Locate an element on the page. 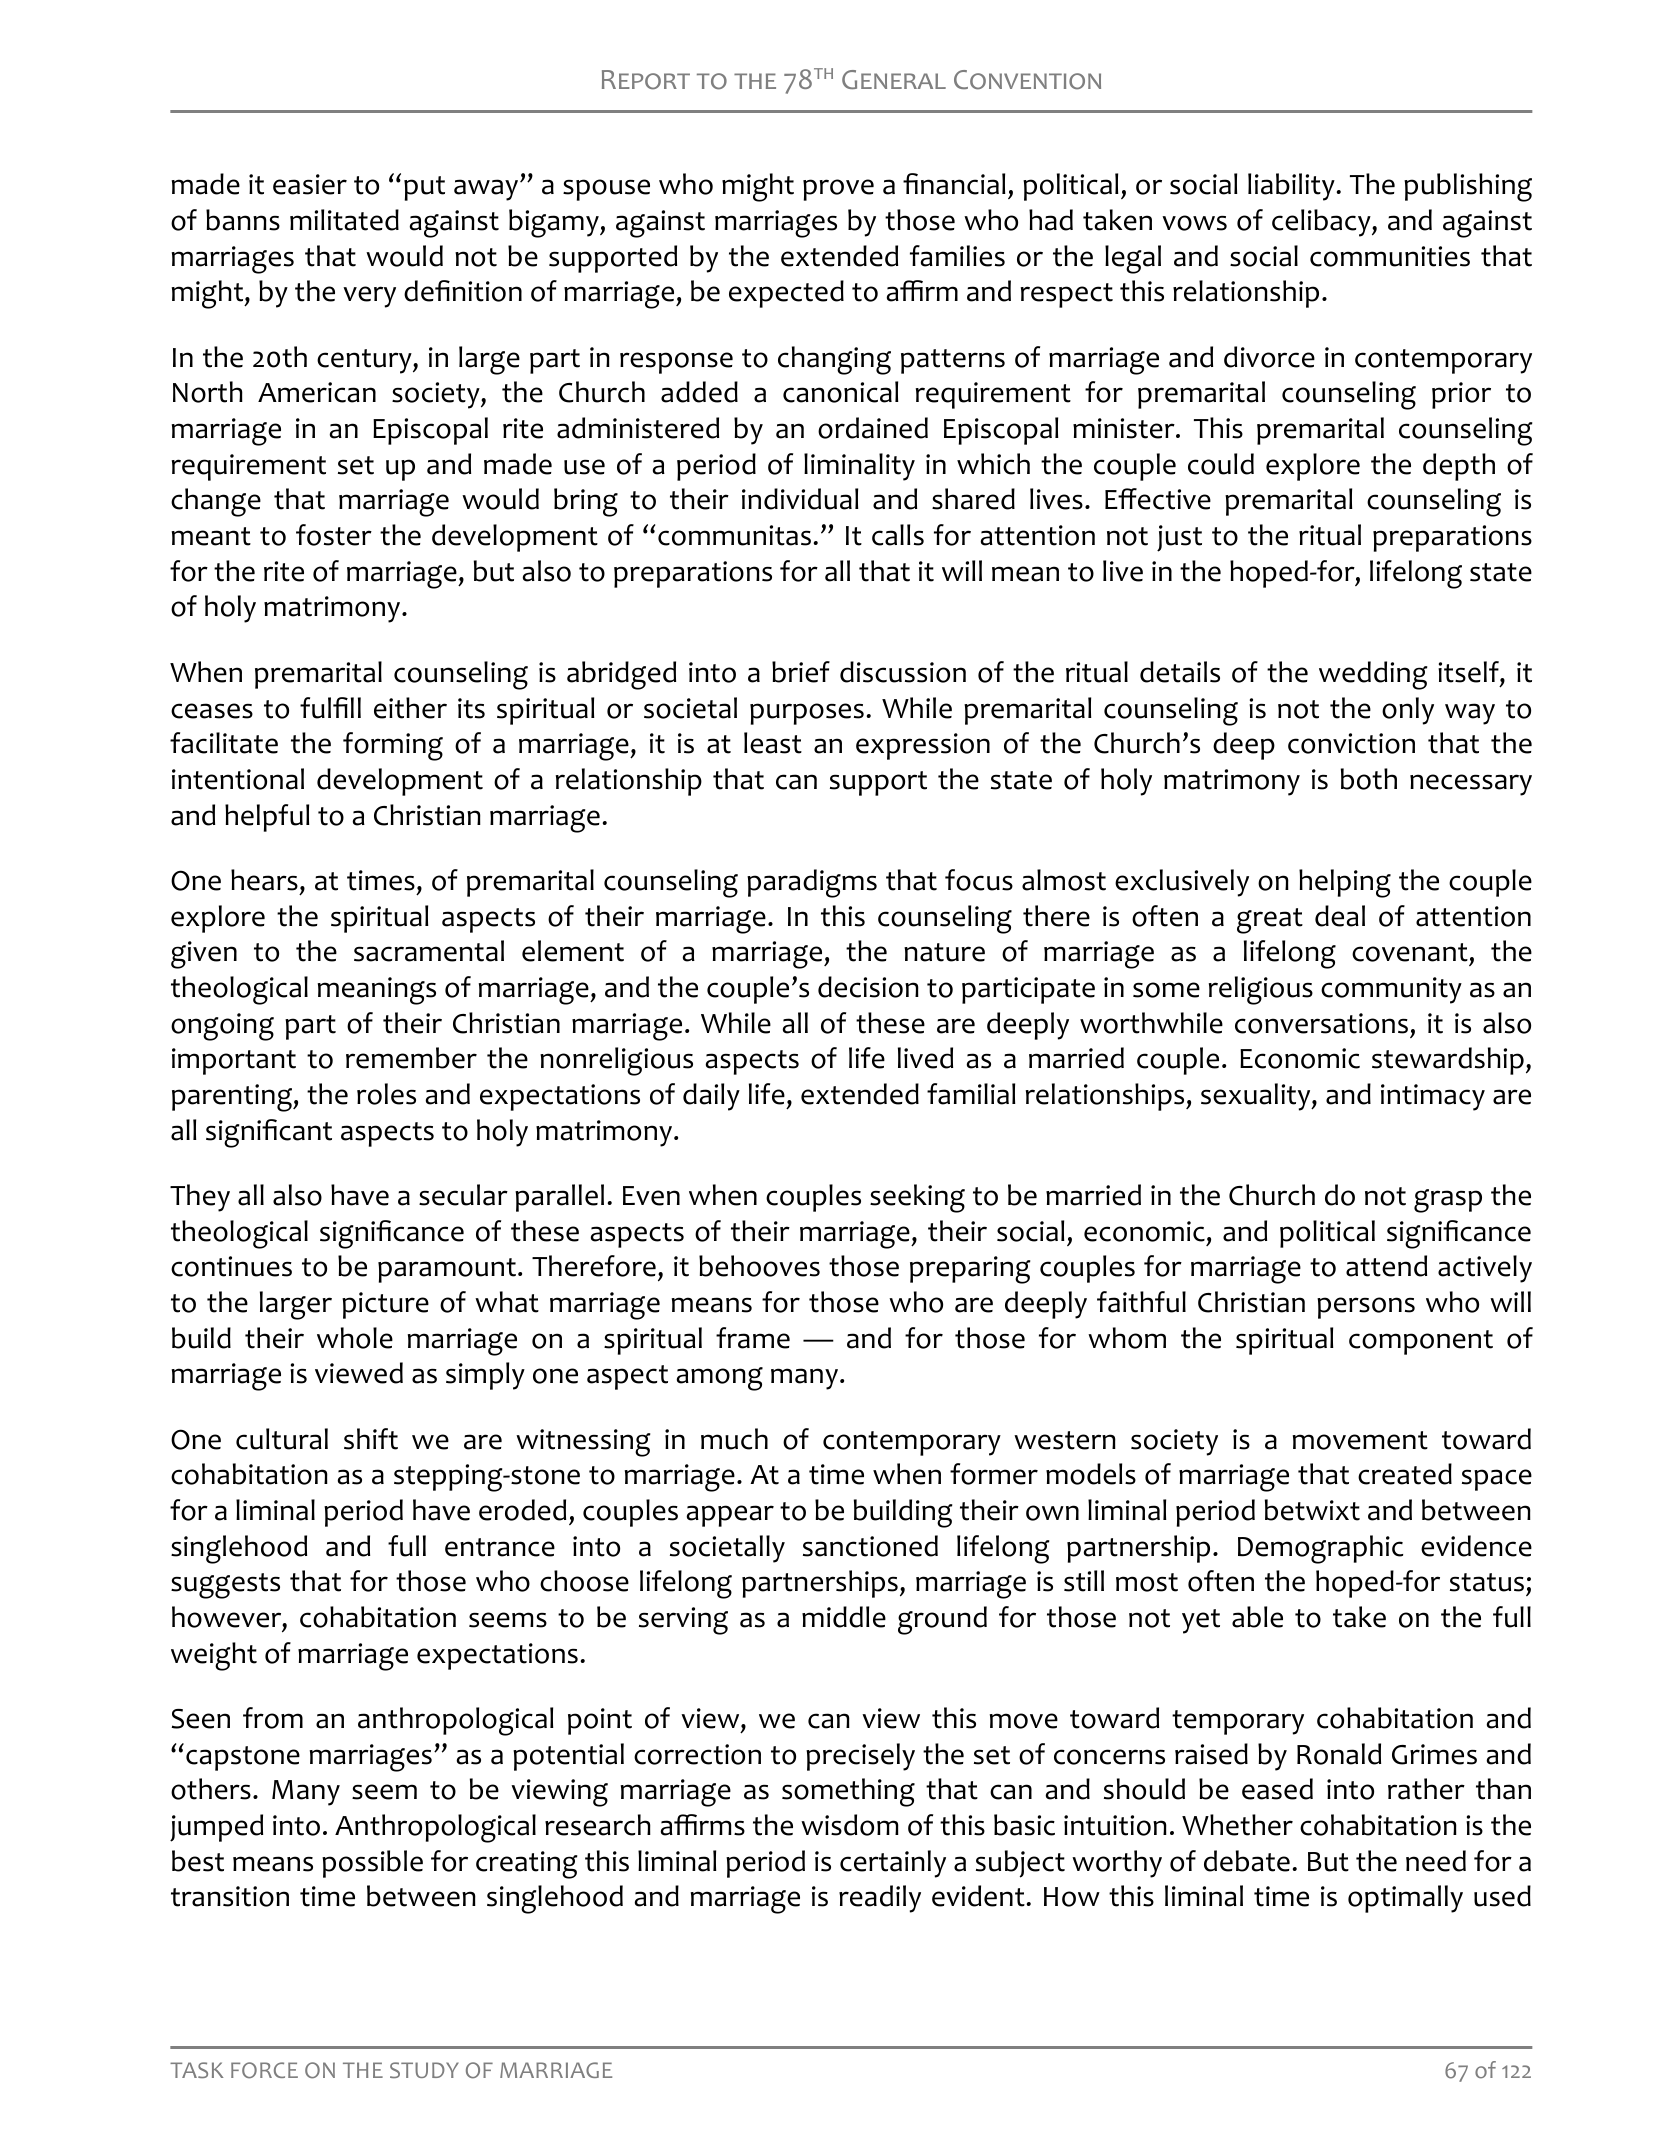  easier is located at coordinates (310, 184).
